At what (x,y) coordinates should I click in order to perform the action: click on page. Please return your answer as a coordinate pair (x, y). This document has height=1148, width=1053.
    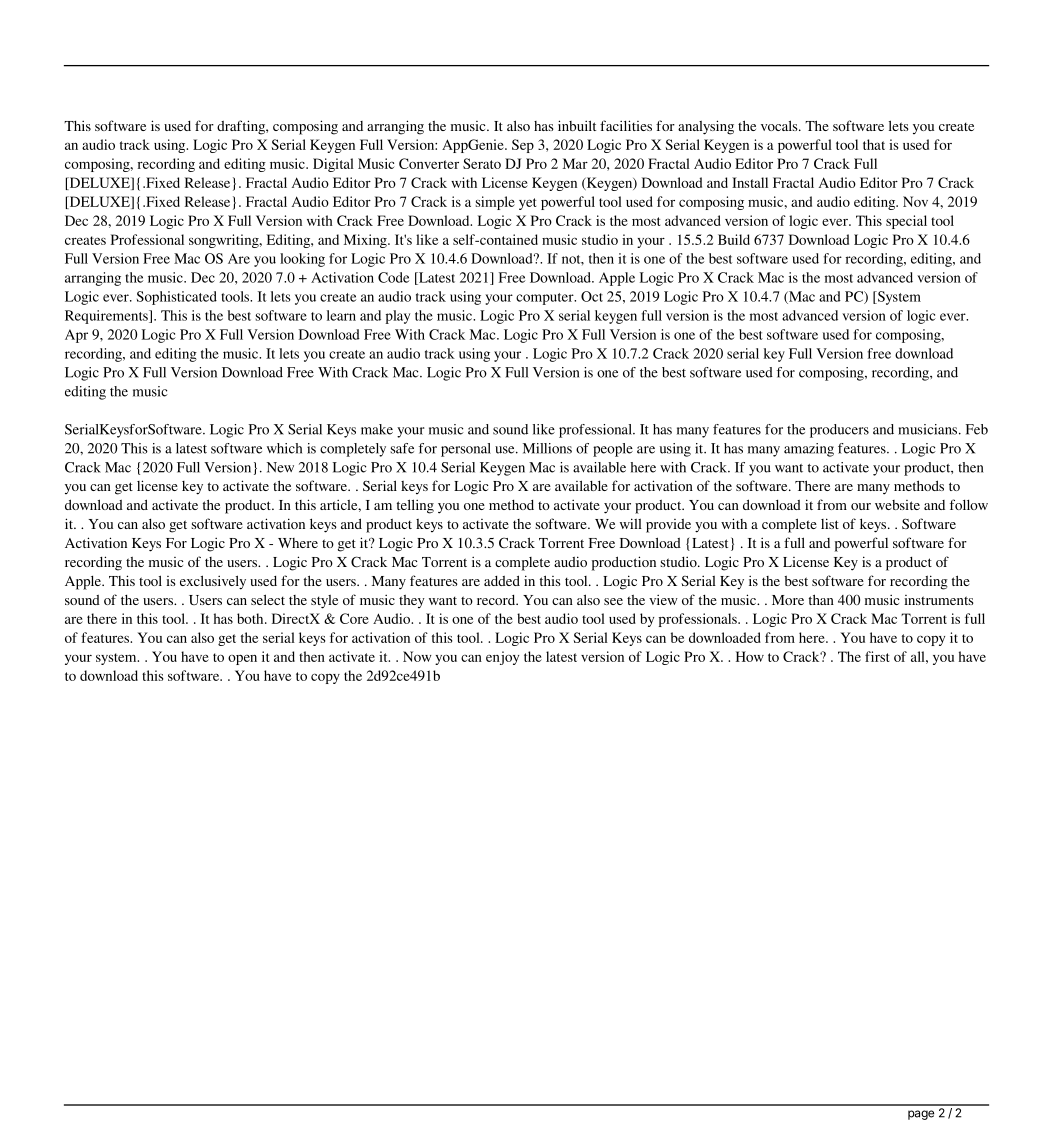
    Looking at the image, I should click on (921, 1115).
